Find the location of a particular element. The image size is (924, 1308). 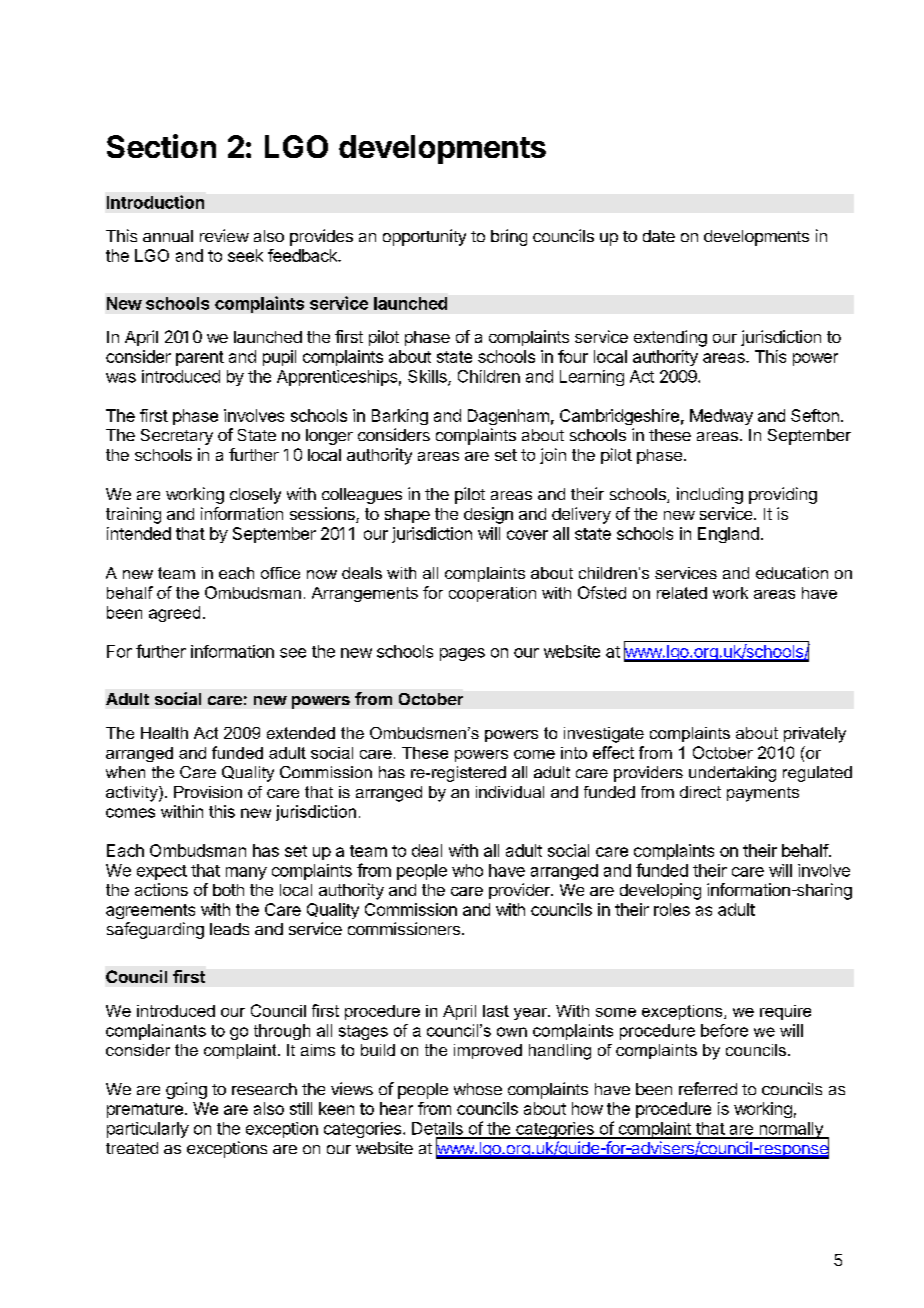

bring is located at coordinates (509, 237).
